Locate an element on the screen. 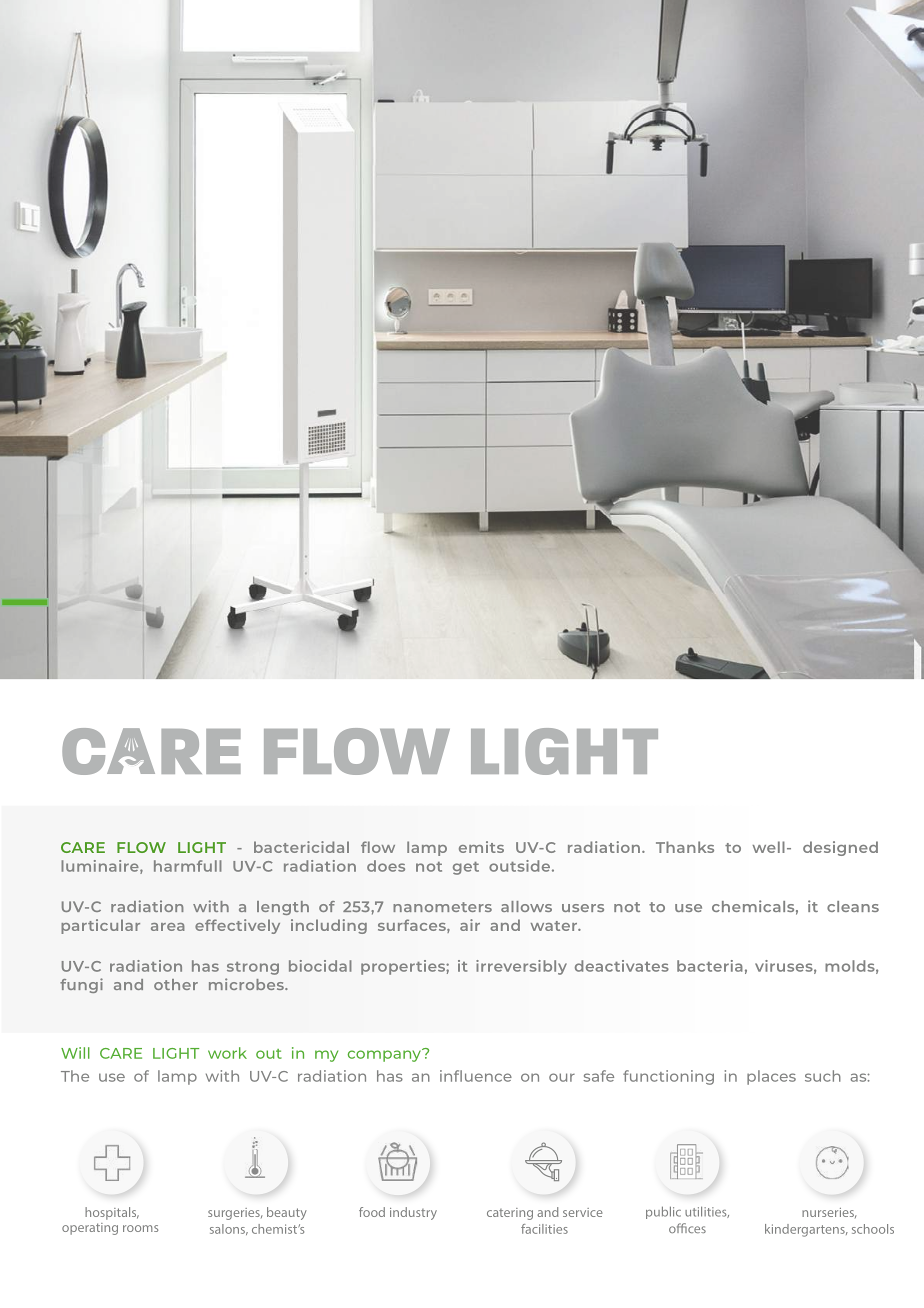  work is located at coordinates (227, 1053).
